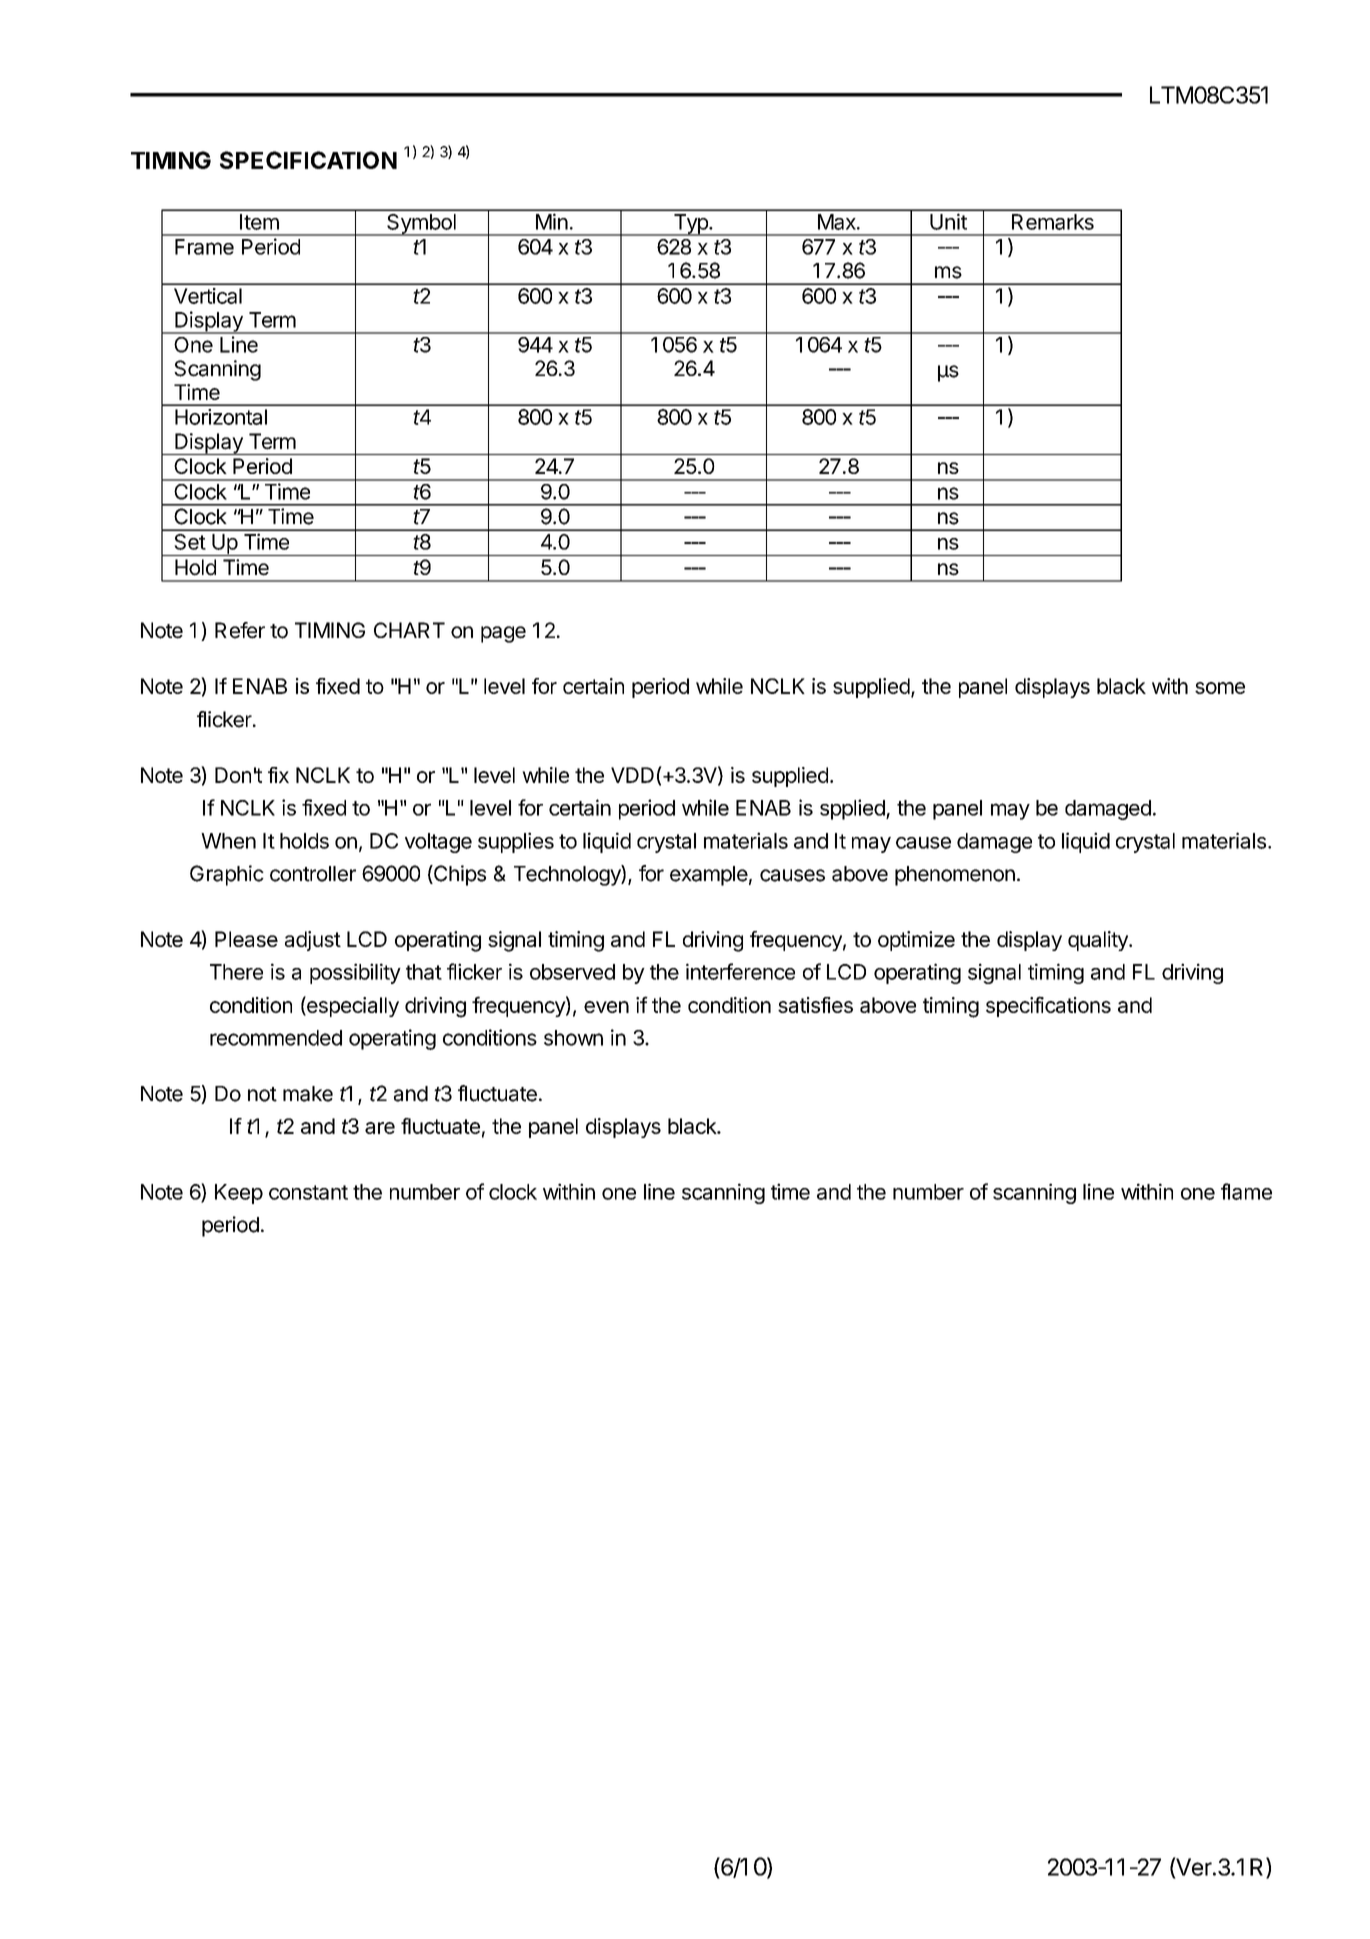  Describe the element at coordinates (1099, 941) in the screenshot. I see `quality` at that location.
